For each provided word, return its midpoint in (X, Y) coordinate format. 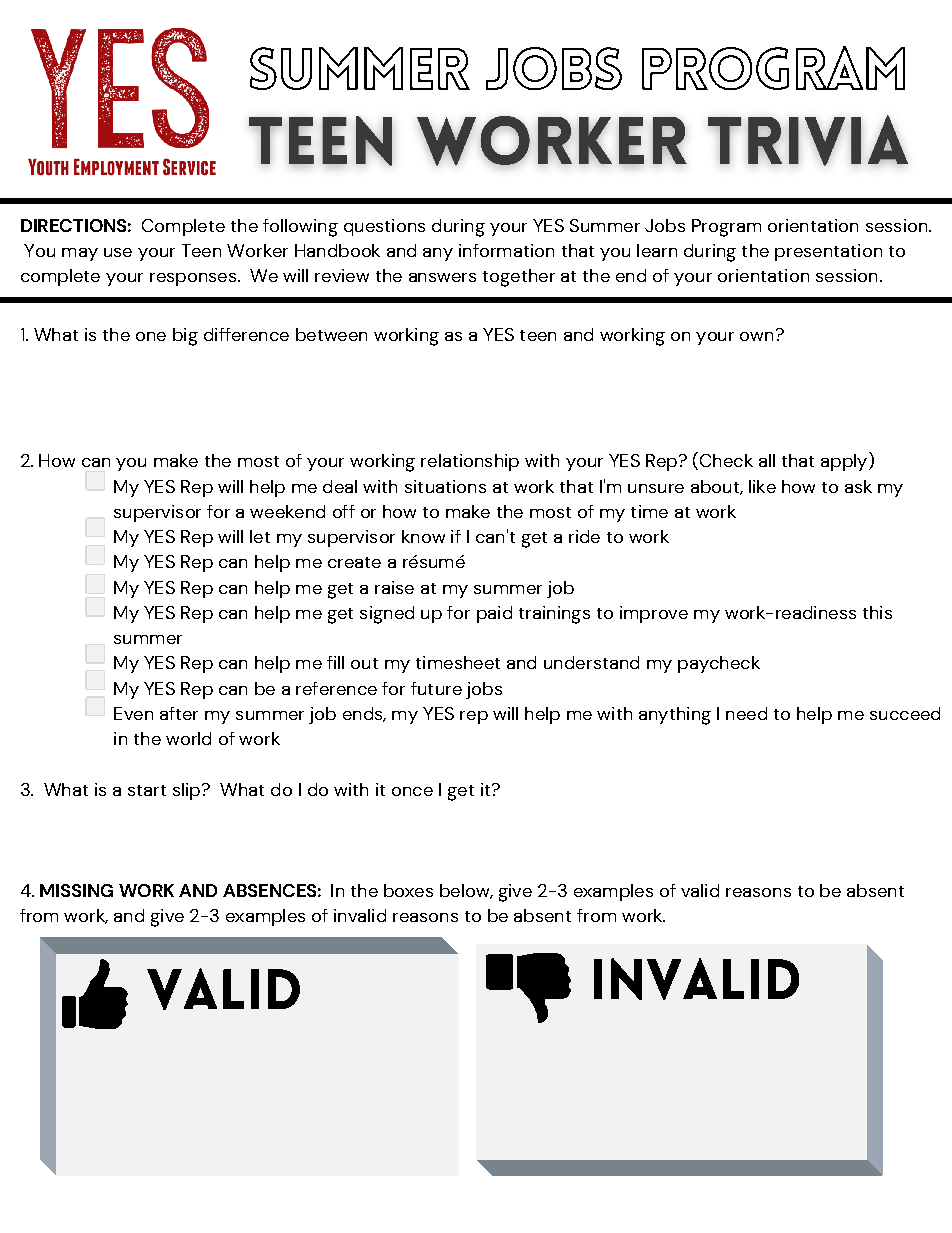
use (118, 252)
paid (494, 614)
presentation (828, 252)
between (331, 334)
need (746, 713)
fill (335, 662)
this (877, 612)
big (185, 337)
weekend (287, 511)
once (412, 791)
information (506, 250)
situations (445, 486)
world (188, 738)
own (756, 336)
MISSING (76, 890)
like (762, 486)
